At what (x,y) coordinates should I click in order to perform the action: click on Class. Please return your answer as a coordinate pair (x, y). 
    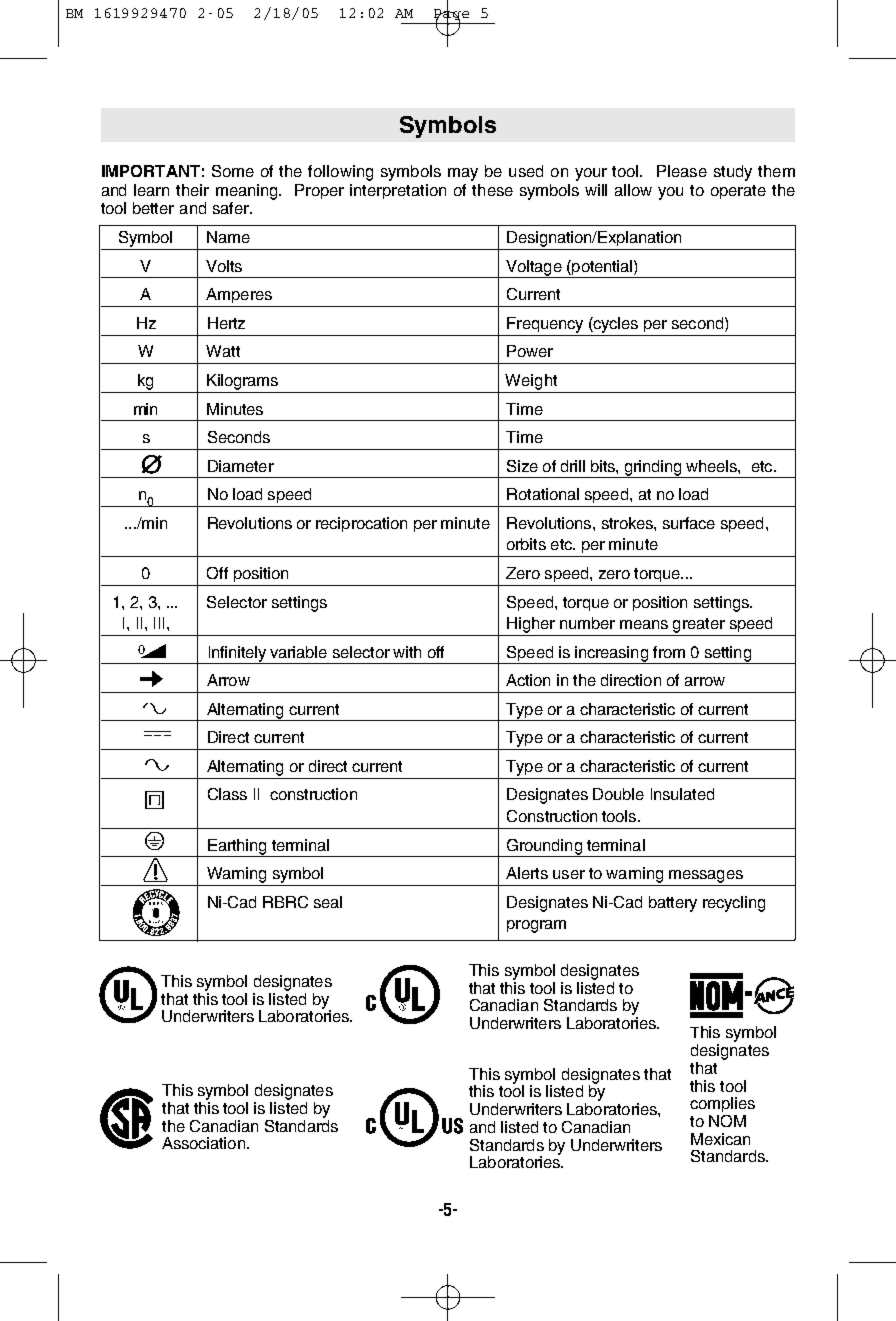
    Looking at the image, I should click on (227, 794).
